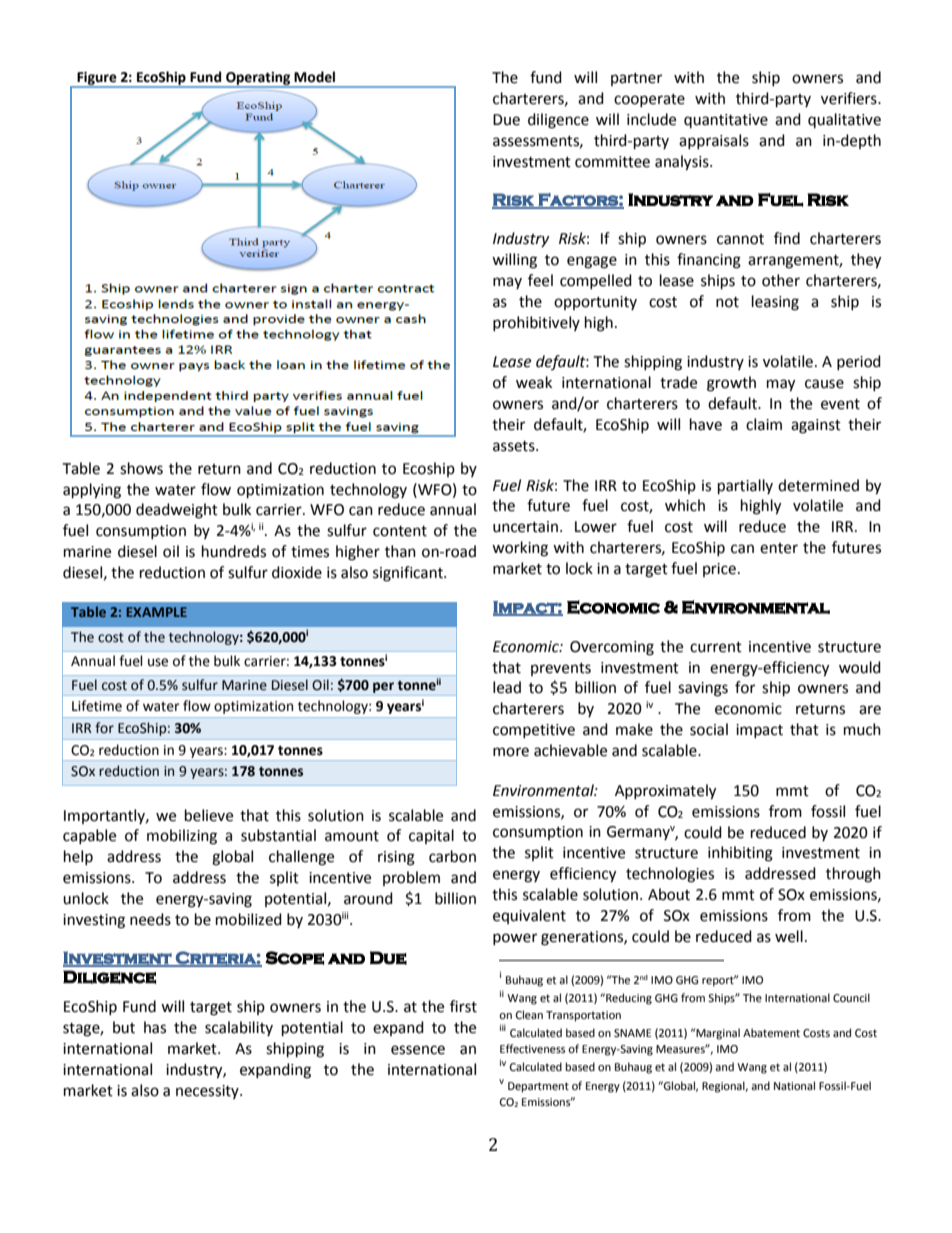 The height and width of the screenshot is (1233, 952). What do you see at coordinates (97, 706) in the screenshot?
I see `Lifetime` at bounding box center [97, 706].
